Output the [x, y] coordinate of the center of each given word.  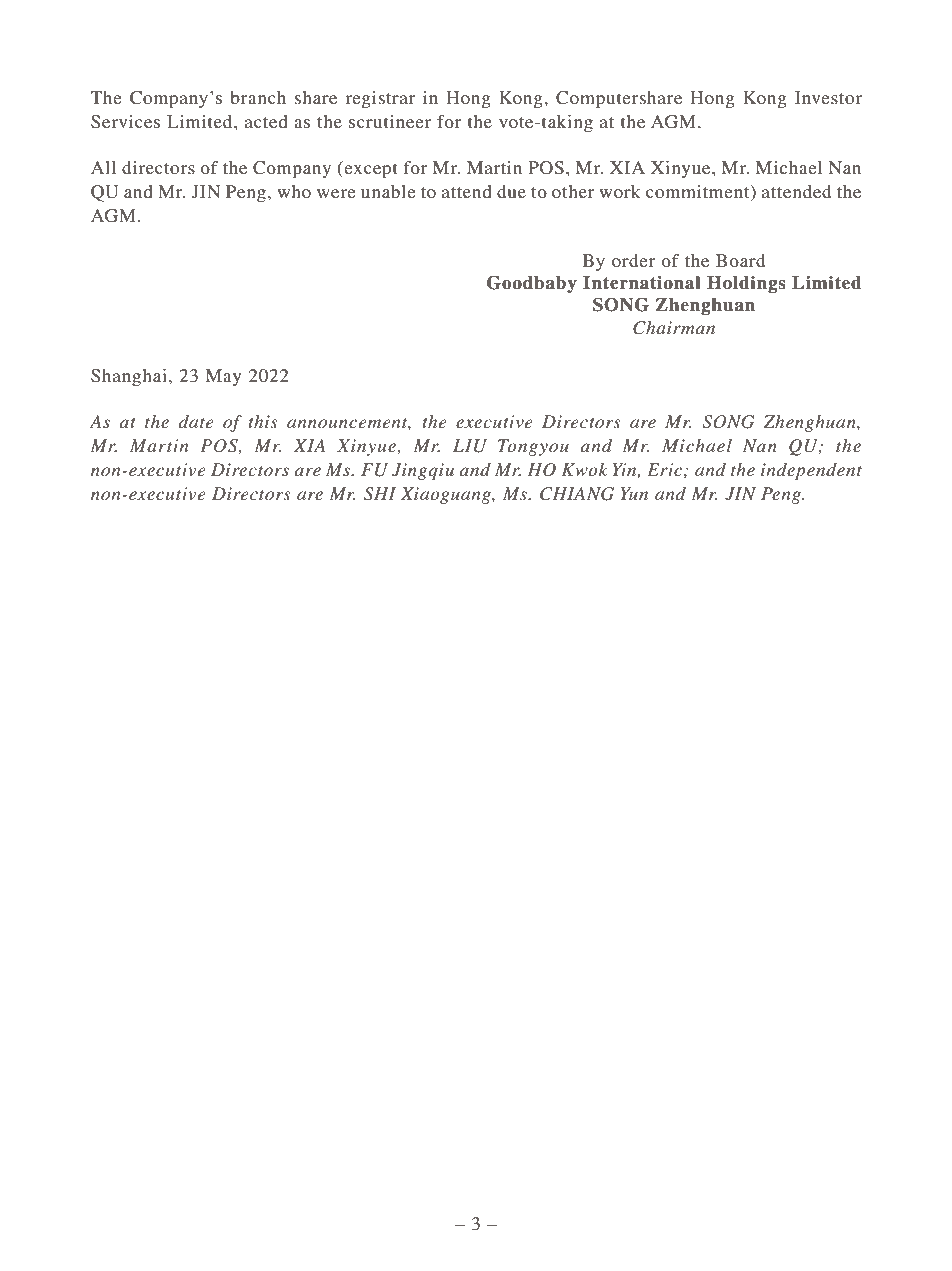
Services [125, 122]
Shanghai [129, 377]
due [511, 191]
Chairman [674, 328]
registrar [380, 99]
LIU [470, 446]
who [294, 191]
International [641, 283]
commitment [699, 191]
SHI [380, 494]
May [223, 377]
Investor [828, 97]
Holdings [746, 284]
